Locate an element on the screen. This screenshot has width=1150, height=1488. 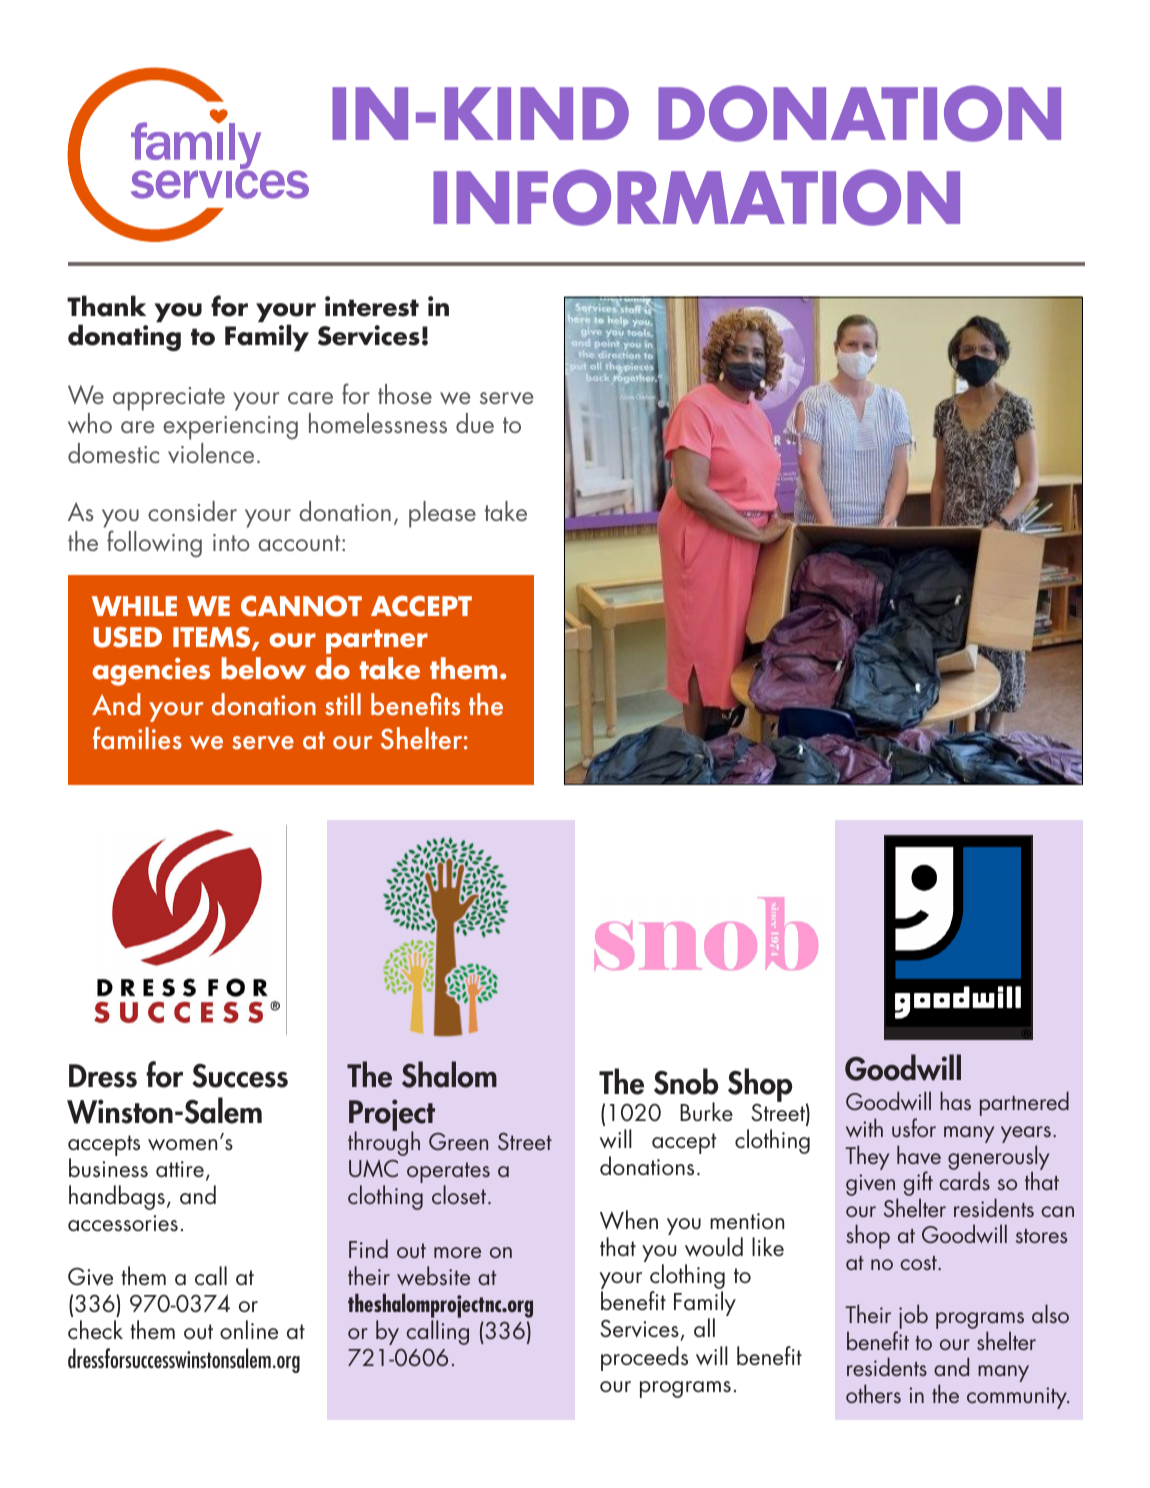
families is located at coordinates (137, 738).
